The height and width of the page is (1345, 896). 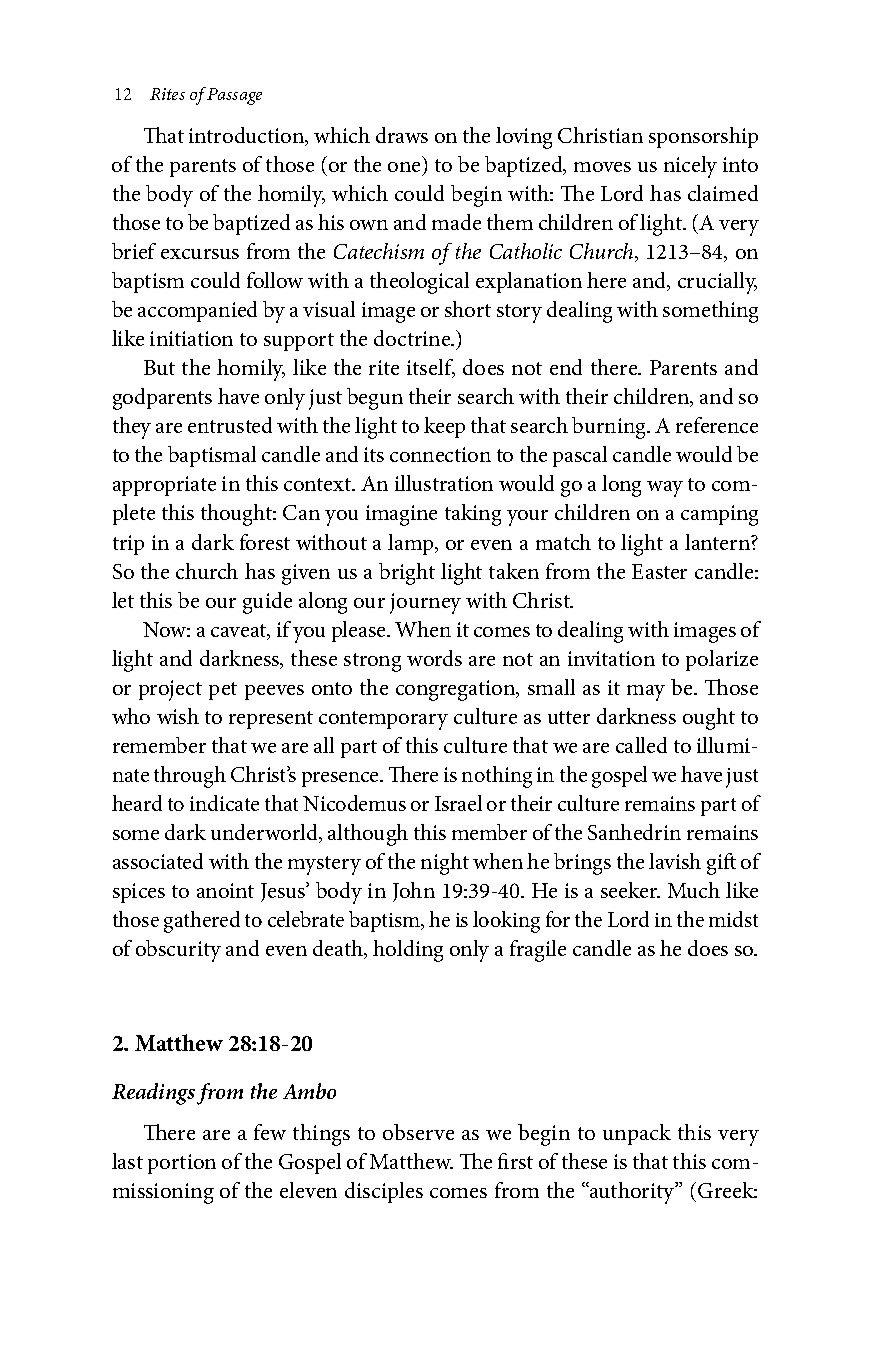 I want to click on invitation, so click(x=611, y=658).
